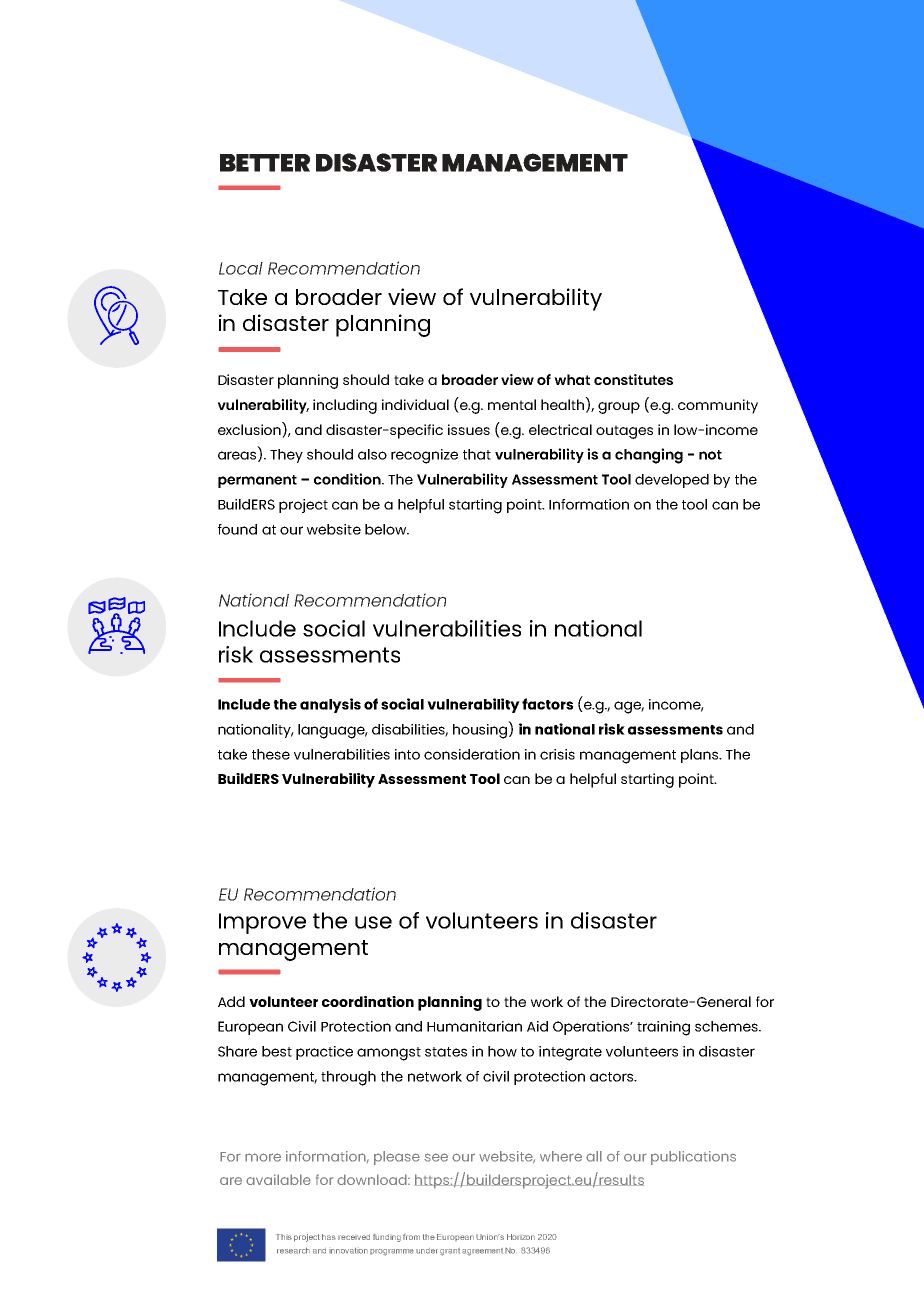 Image resolution: width=924 pixels, height=1308 pixels. What do you see at coordinates (262, 923) in the document?
I see `Improve` at bounding box center [262, 923].
